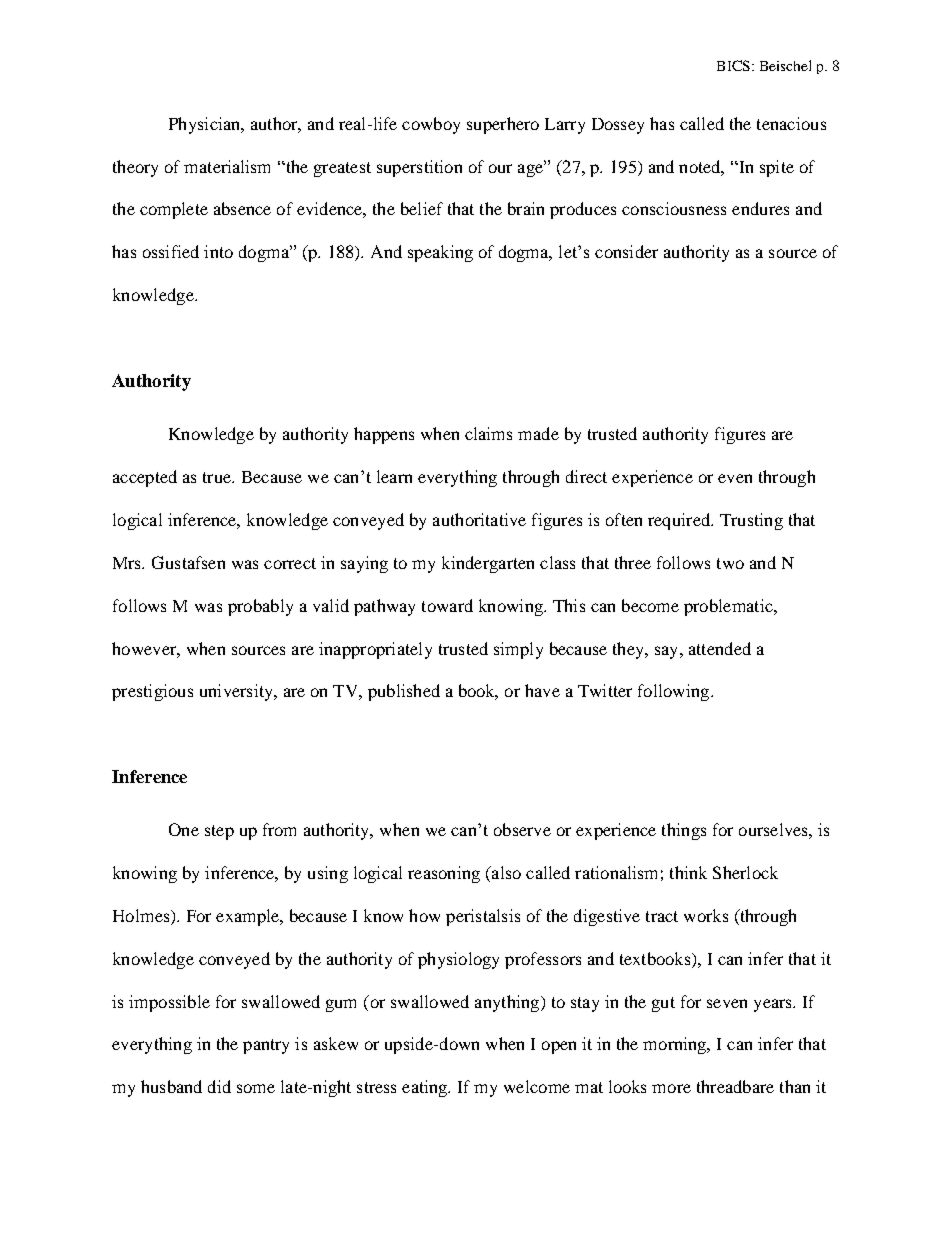 The height and width of the page is (1233, 952). I want to click on problematic, so click(729, 607).
